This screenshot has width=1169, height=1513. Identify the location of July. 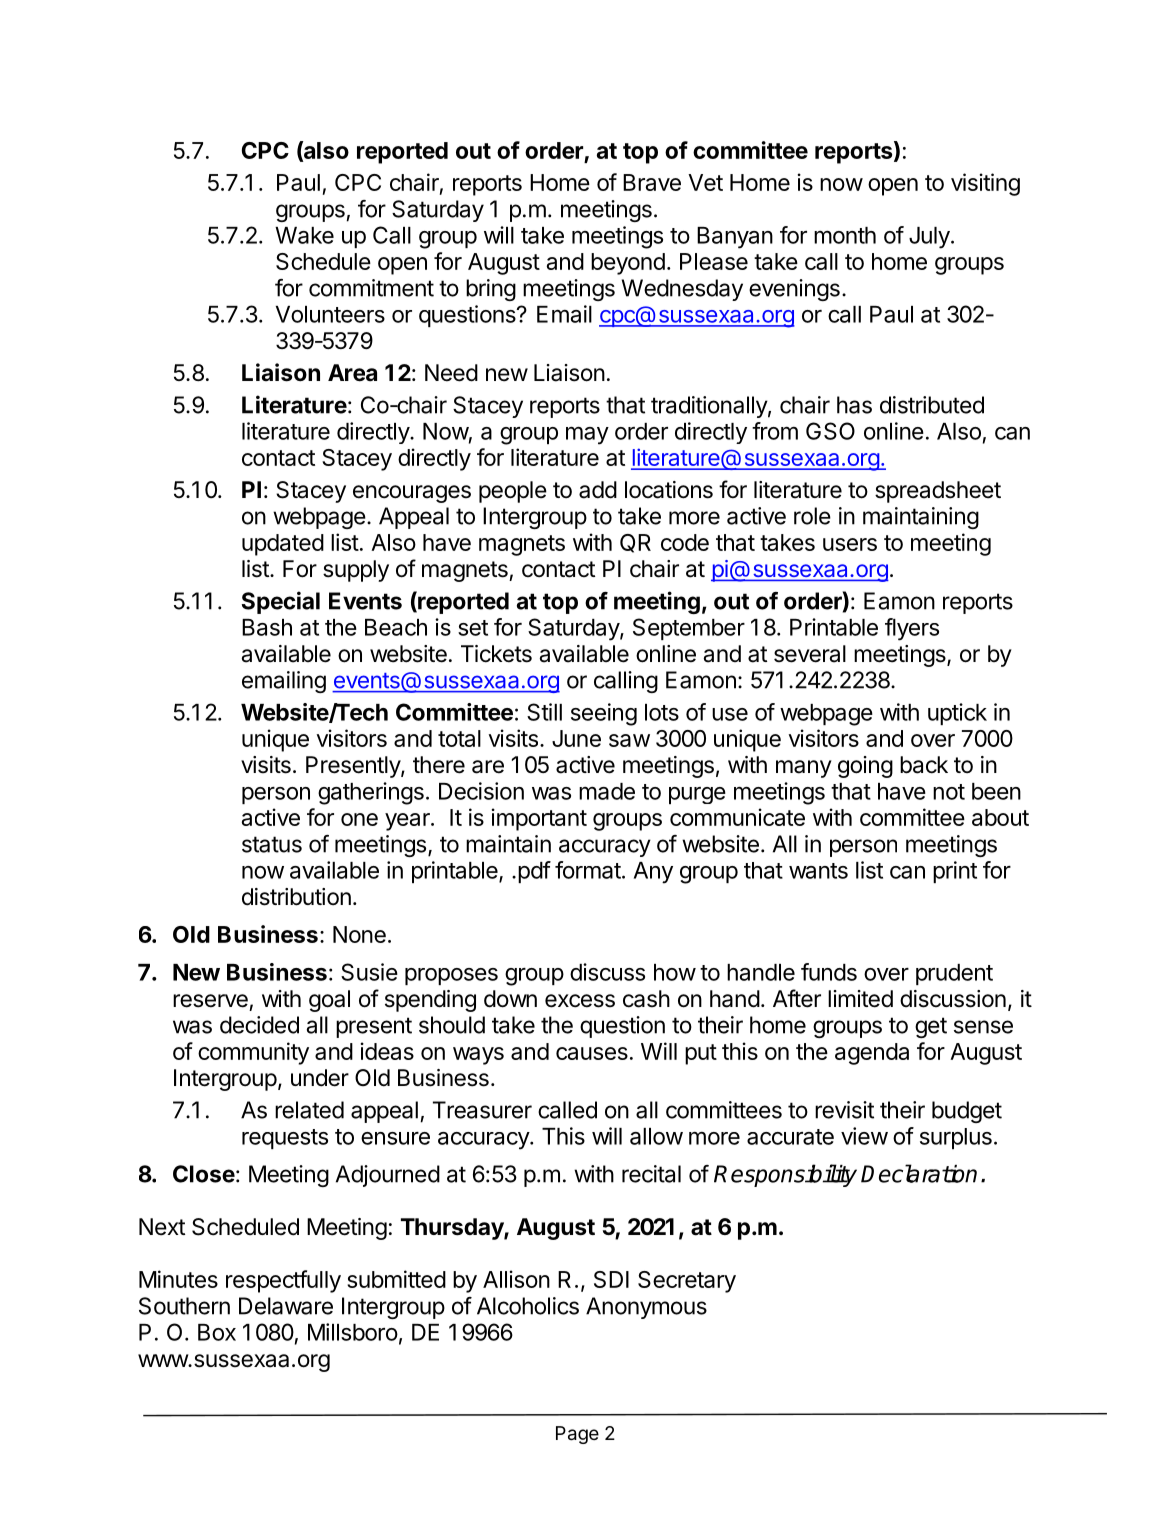
(930, 238).
